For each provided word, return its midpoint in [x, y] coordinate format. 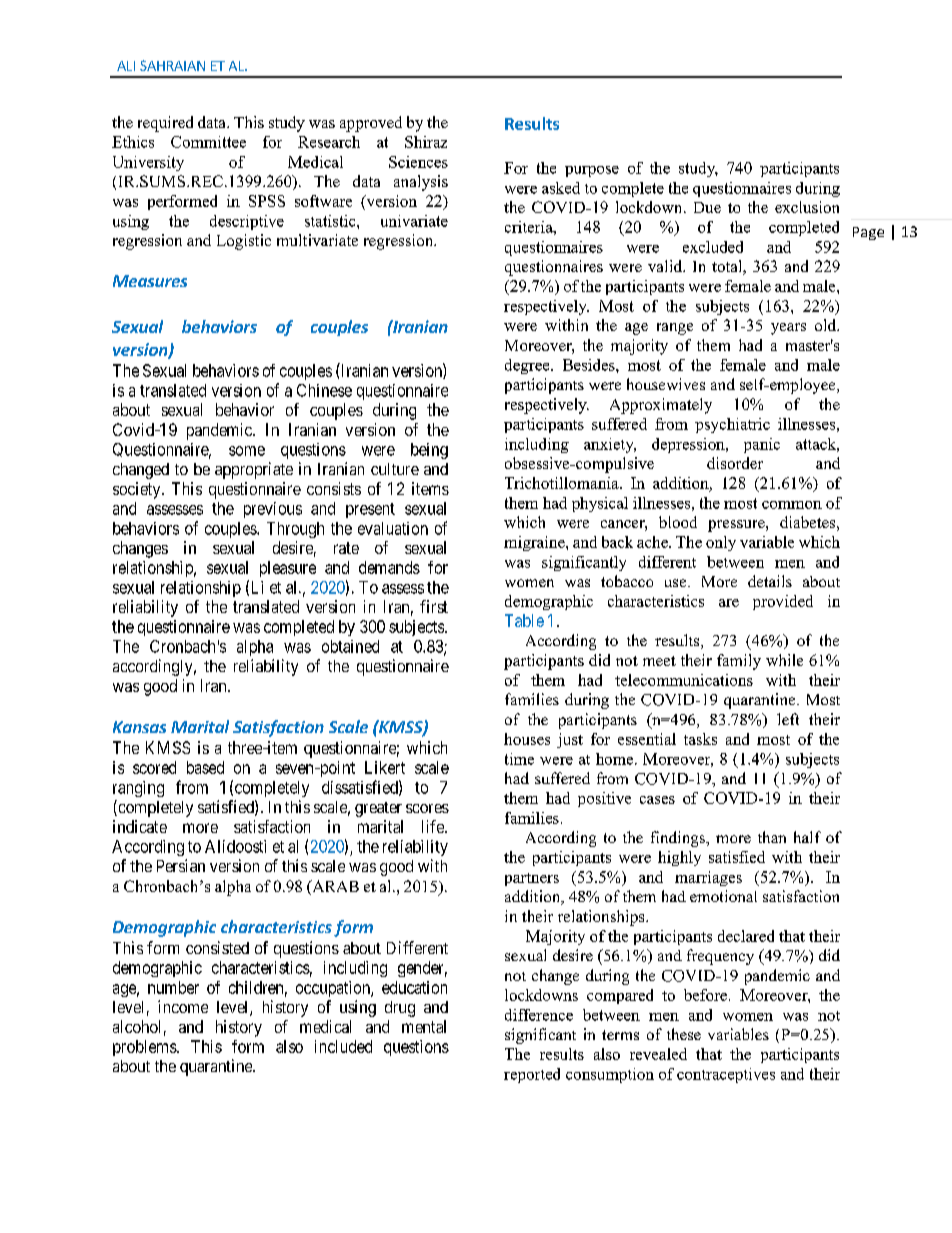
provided [783, 602]
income [183, 1006]
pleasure [288, 569]
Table [524, 620]
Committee [208, 142]
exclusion [807, 207]
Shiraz [426, 142]
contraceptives [726, 1075]
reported [532, 1075]
